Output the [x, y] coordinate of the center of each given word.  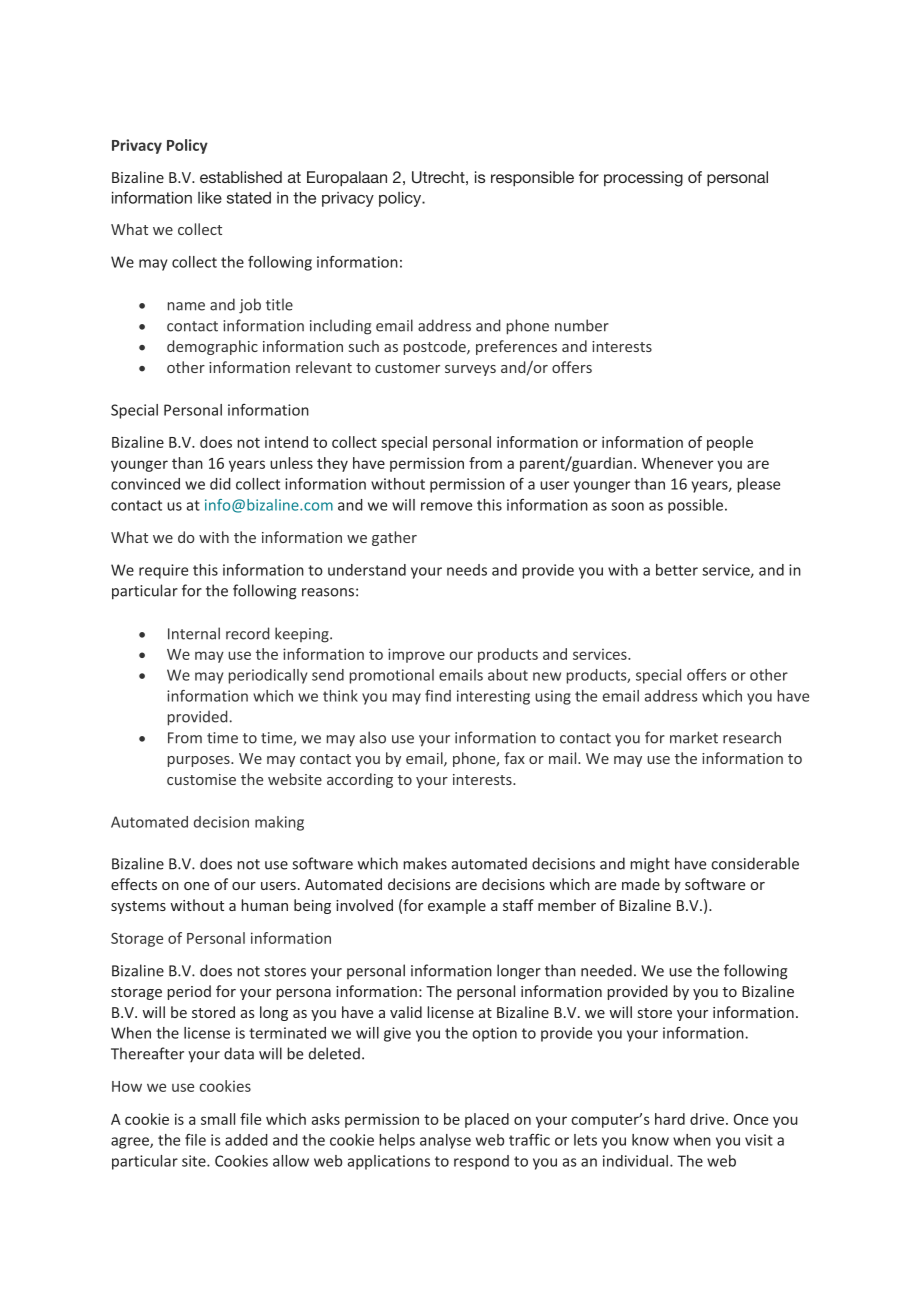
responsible [532, 179]
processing [643, 179]
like [210, 198]
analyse [445, 1141]
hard [670, 1119]
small [218, 1119]
